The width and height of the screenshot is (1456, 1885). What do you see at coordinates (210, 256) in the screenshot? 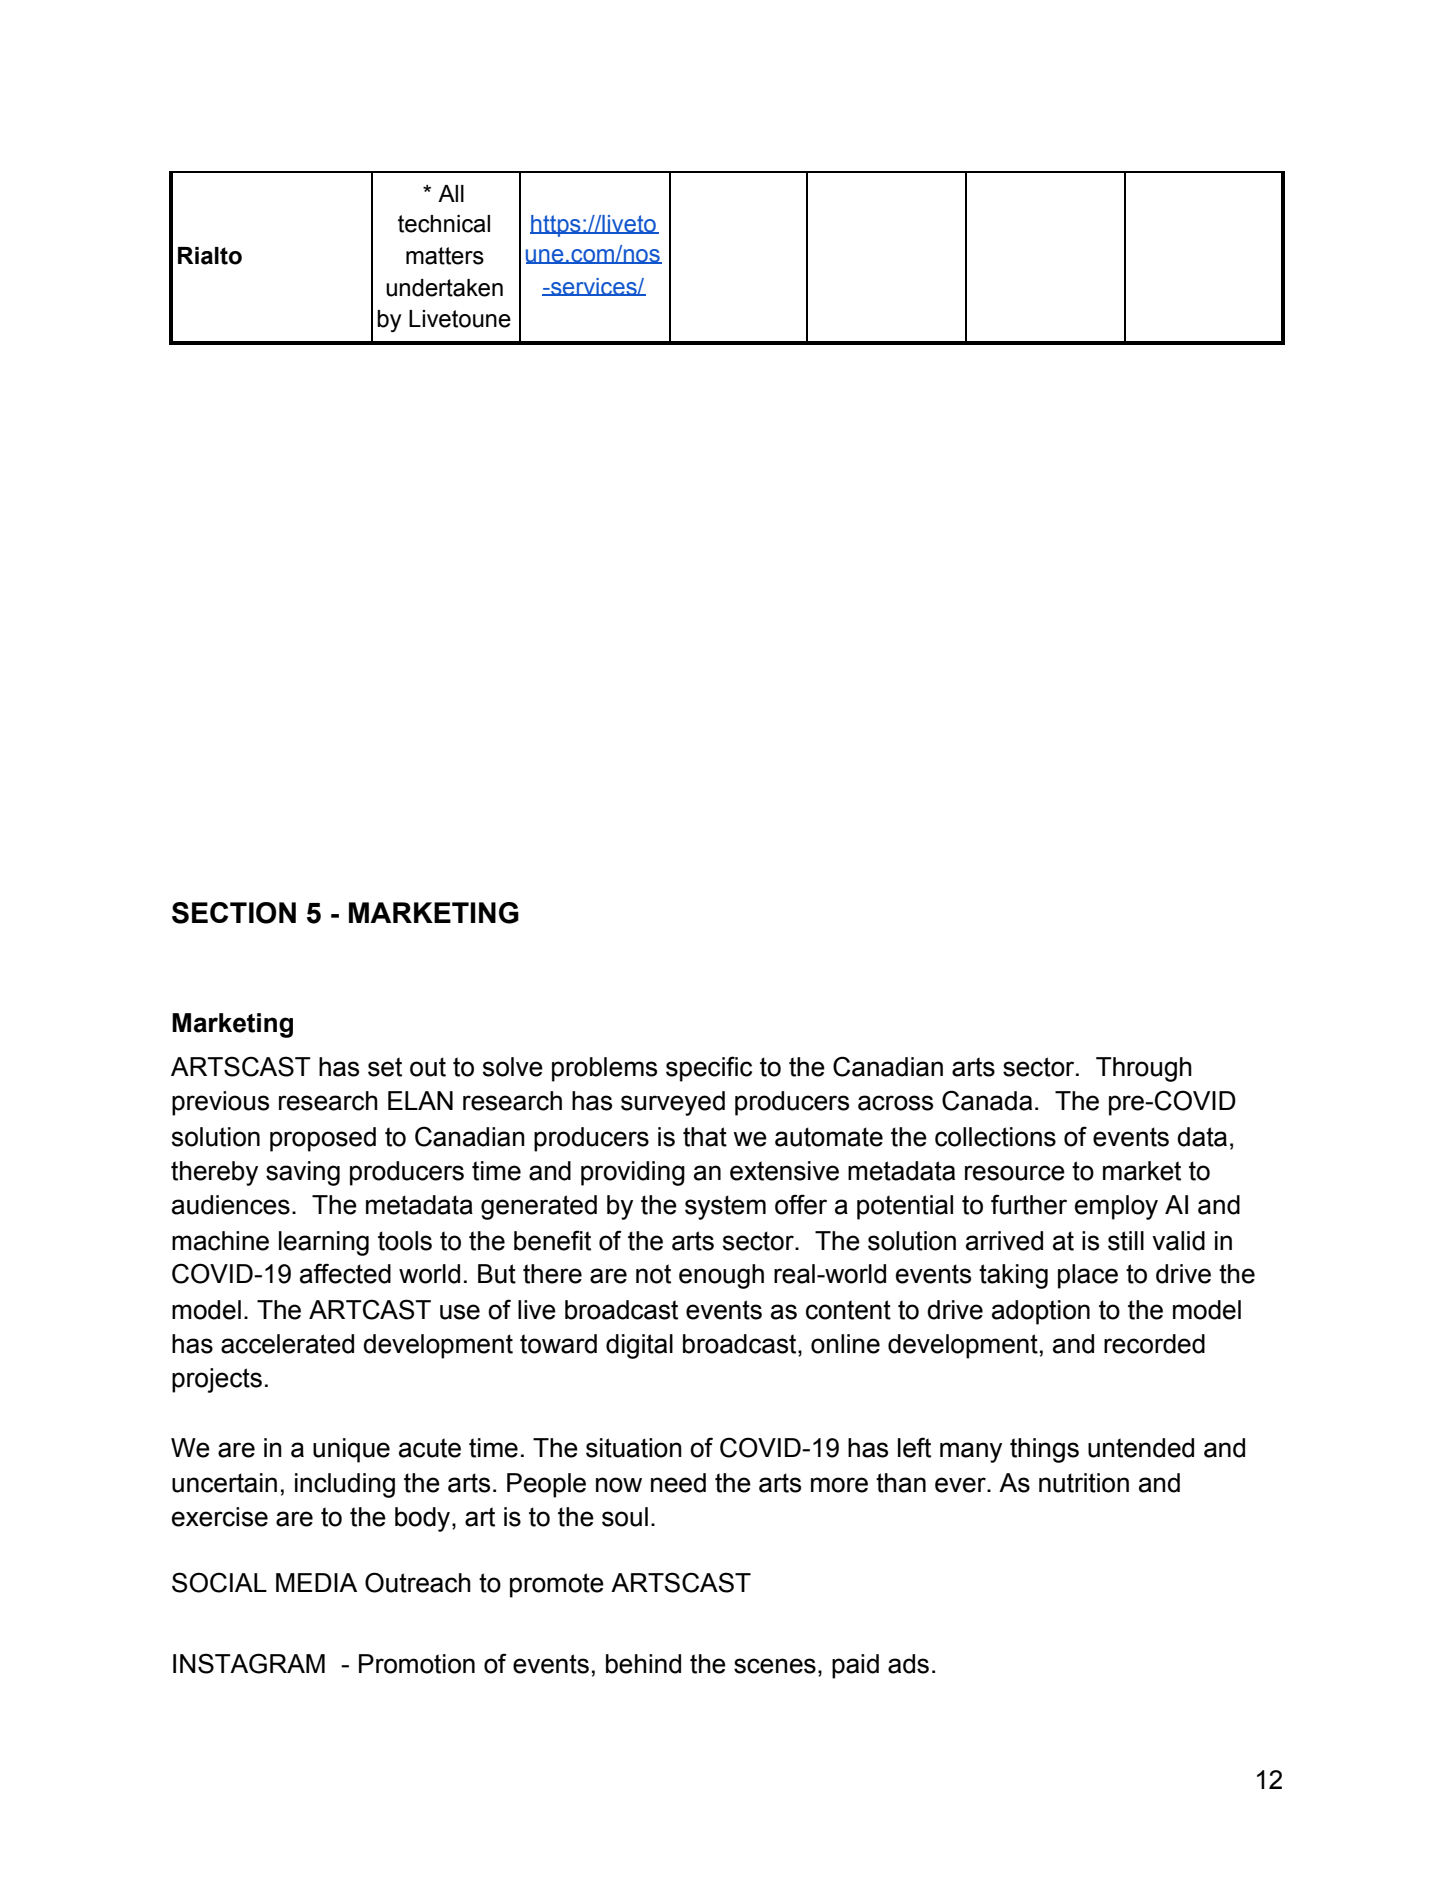
I see `Rialto` at bounding box center [210, 256].
